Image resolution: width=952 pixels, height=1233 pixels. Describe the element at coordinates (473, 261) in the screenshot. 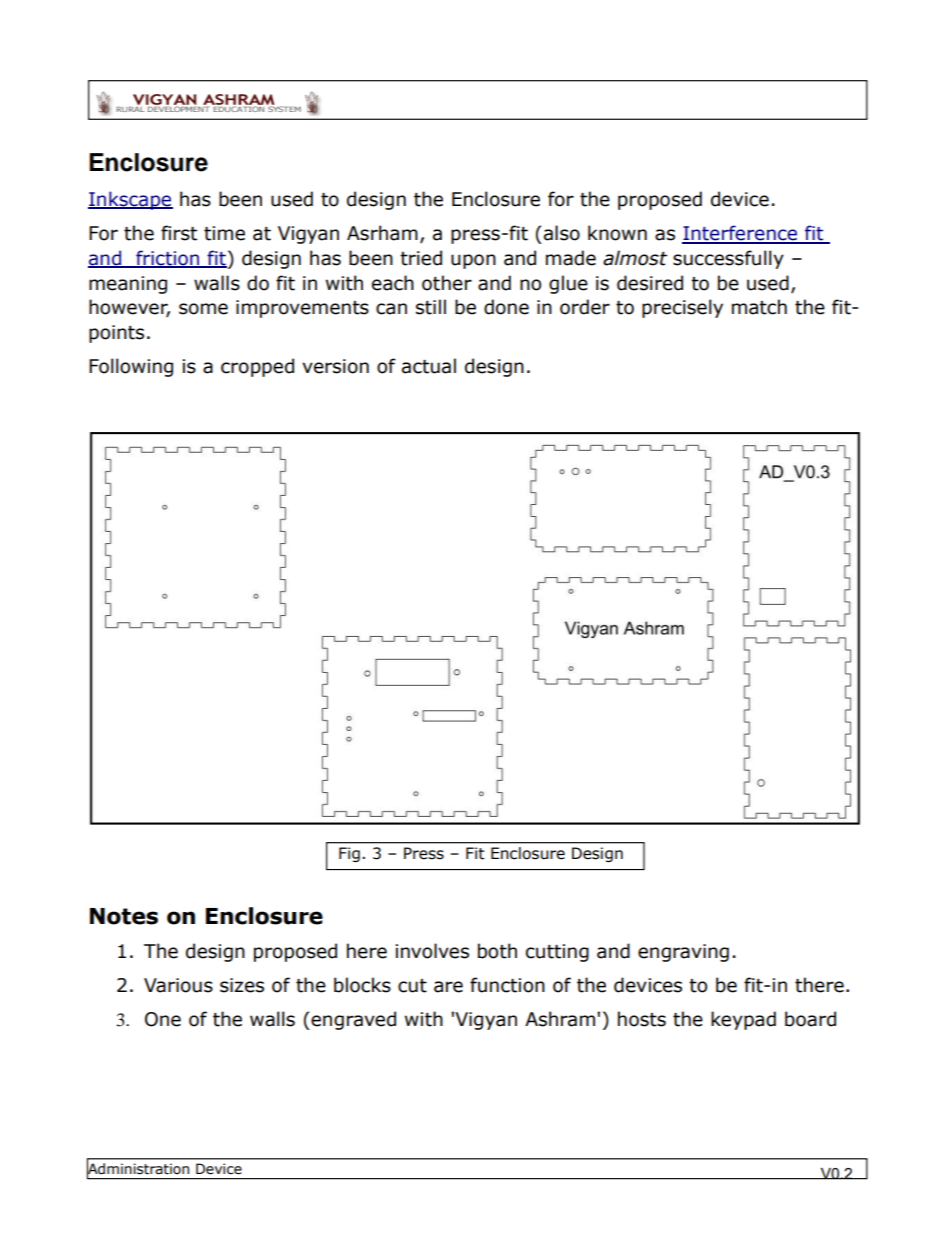

I see `upon` at that location.
